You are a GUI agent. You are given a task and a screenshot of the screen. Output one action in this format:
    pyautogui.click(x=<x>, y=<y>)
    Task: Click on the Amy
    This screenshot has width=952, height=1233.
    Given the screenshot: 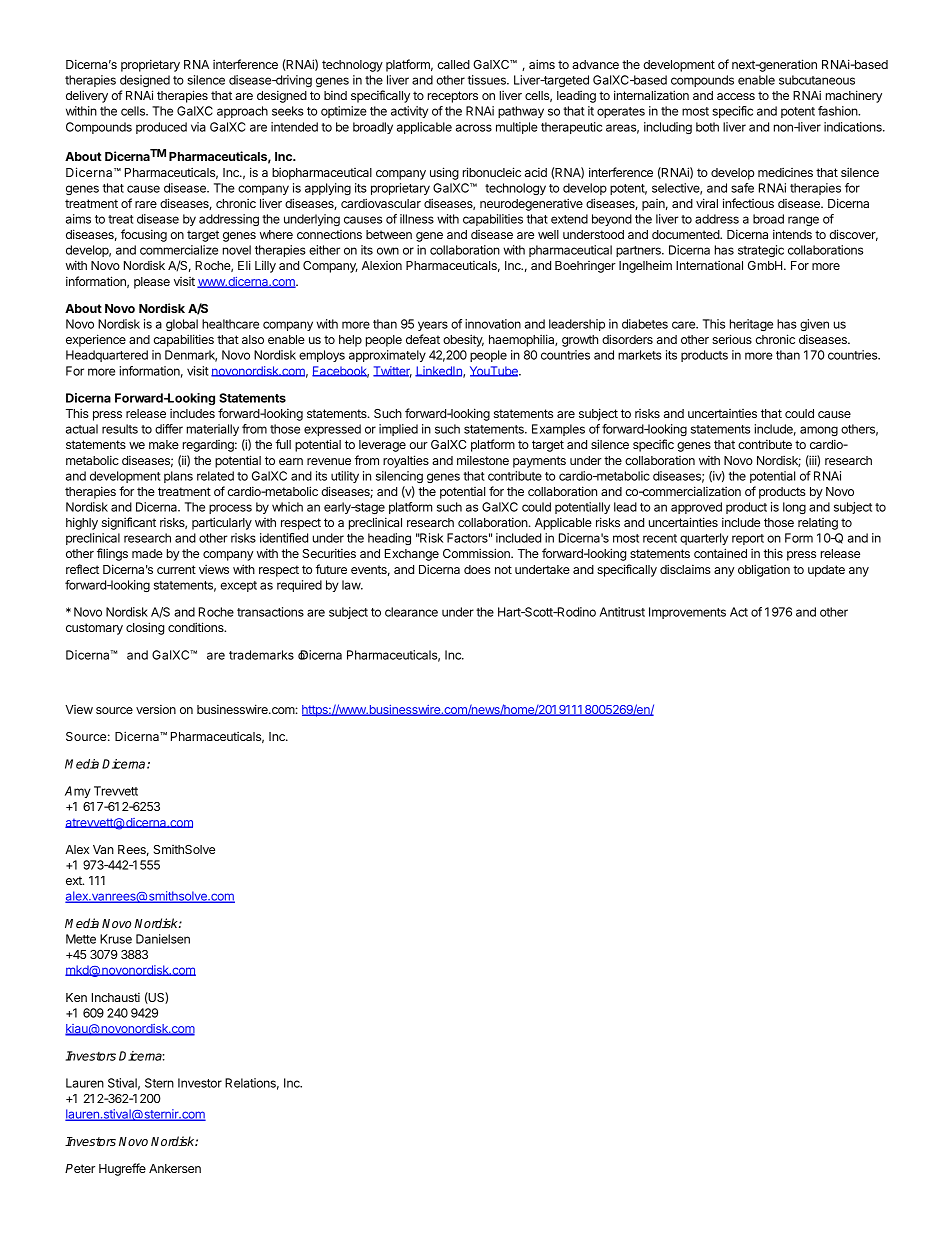 What is the action you would take?
    pyautogui.click(x=78, y=792)
